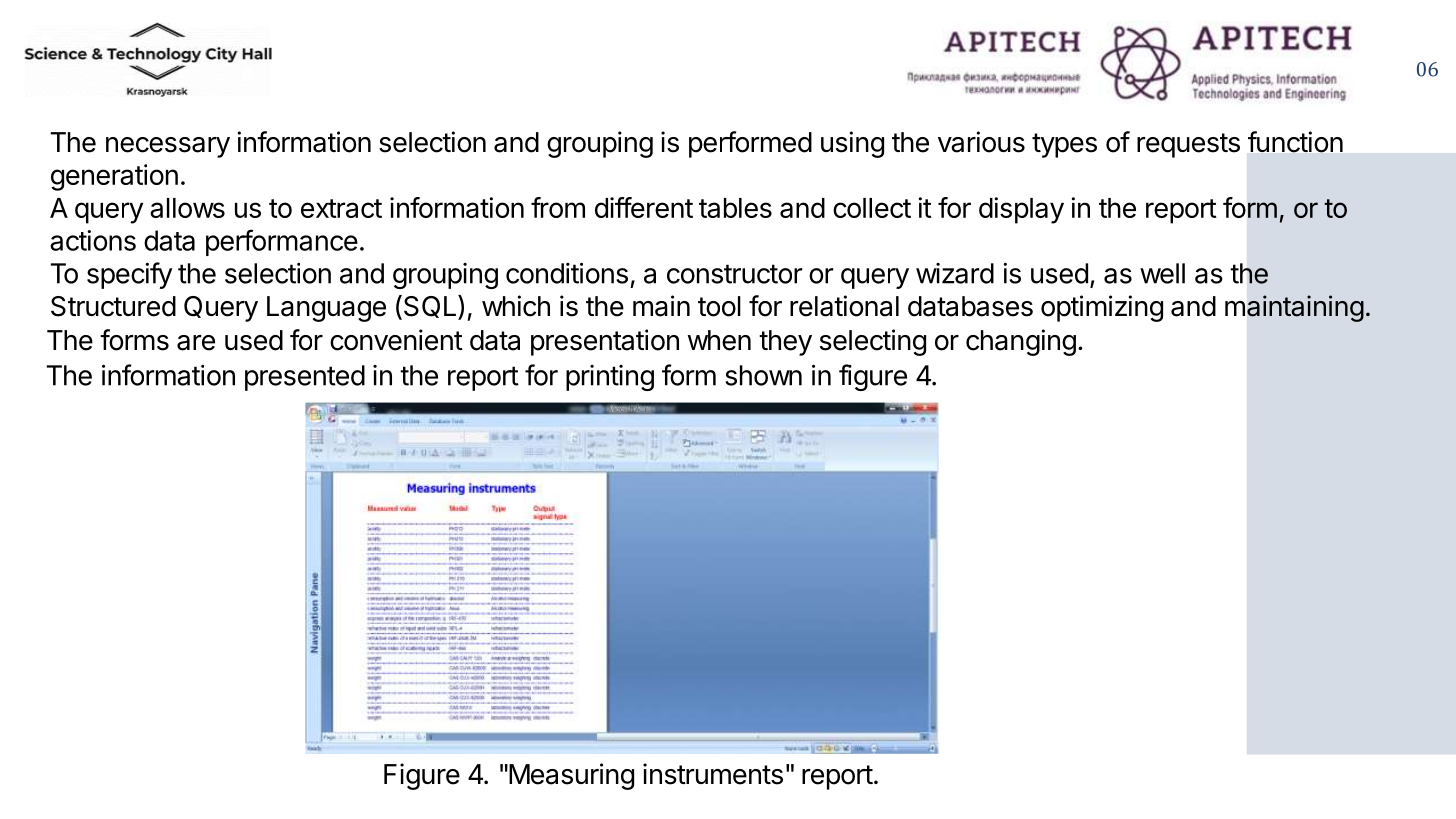 Image resolution: width=1456 pixels, height=819 pixels. What do you see at coordinates (785, 343) in the document?
I see `they` at bounding box center [785, 343].
